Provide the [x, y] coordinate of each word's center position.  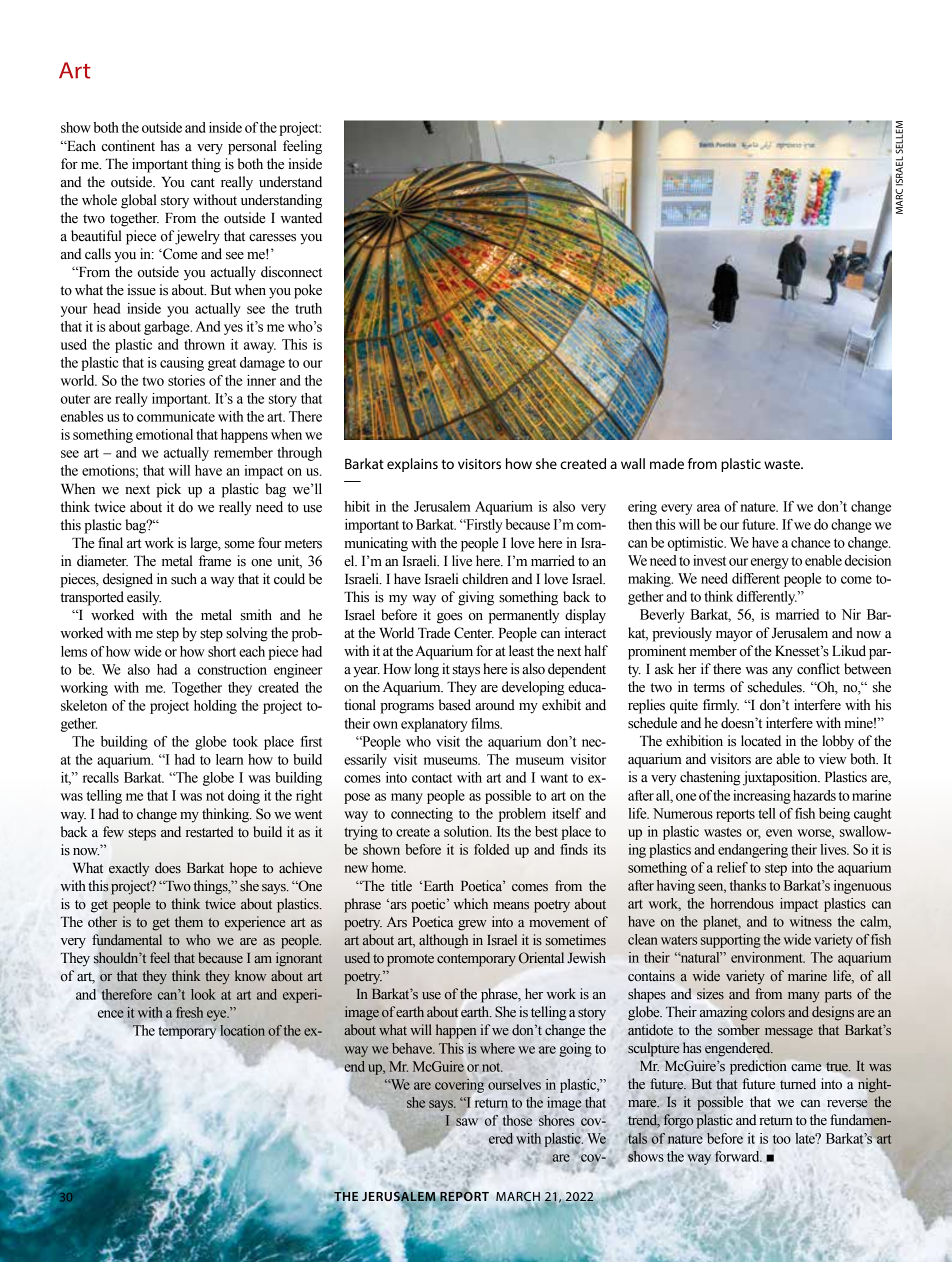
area [708, 508]
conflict [818, 669]
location [242, 1030]
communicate [176, 416]
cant [203, 182]
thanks [748, 885]
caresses [272, 238]
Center [474, 633]
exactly [129, 869]
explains [412, 465]
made [667, 463]
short [222, 651]
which [470, 903]
